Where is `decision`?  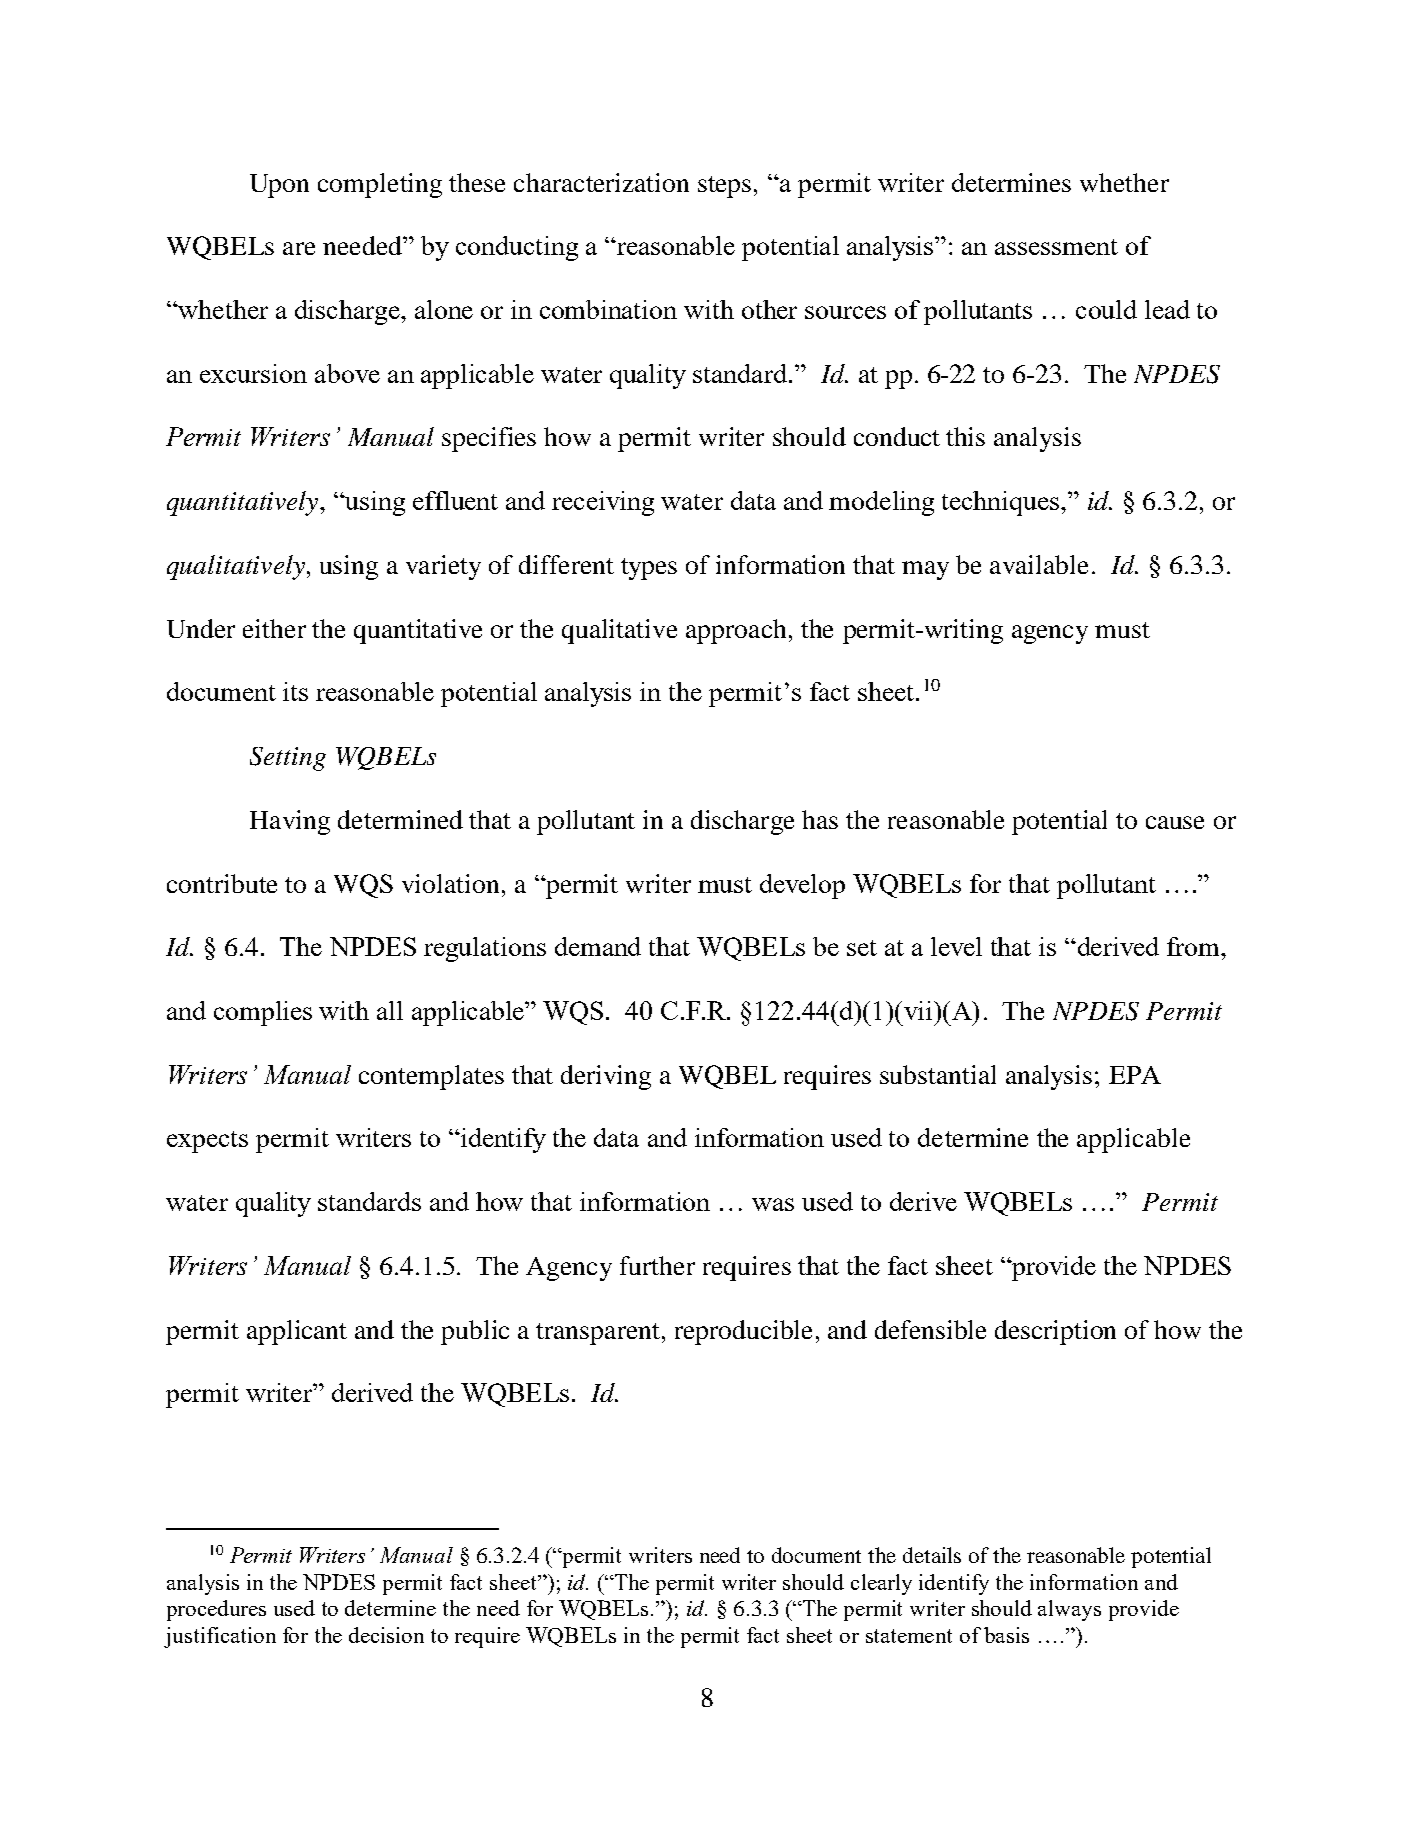
decision is located at coordinates (386, 1635).
